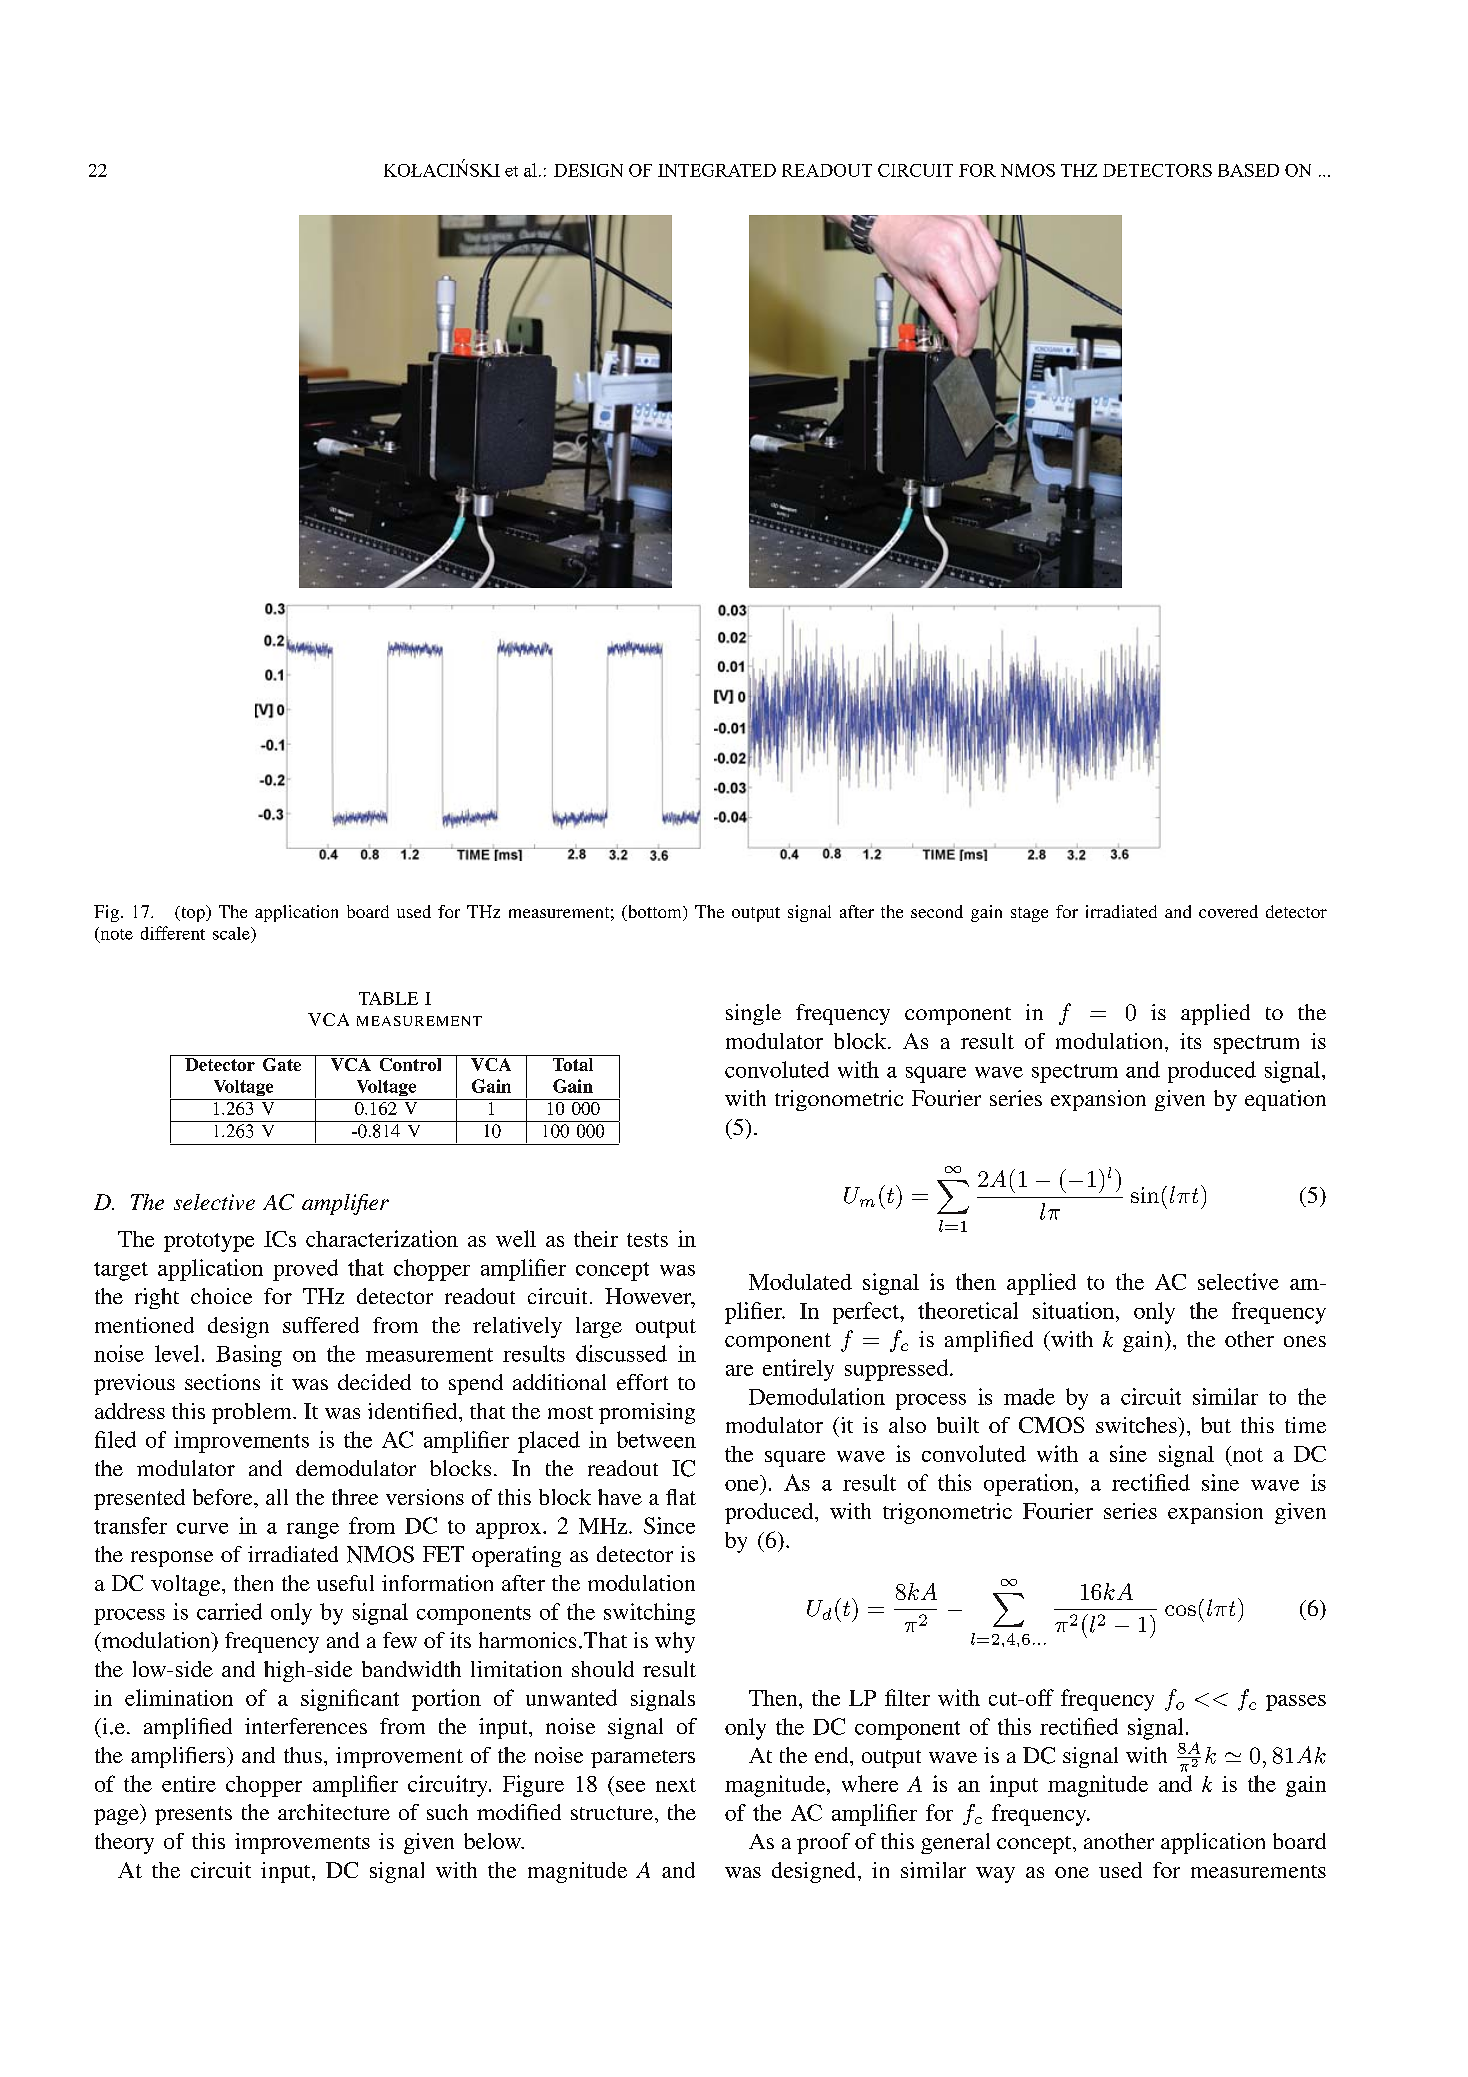  Describe the element at coordinates (995, 1875) in the image. I see `way` at that location.
